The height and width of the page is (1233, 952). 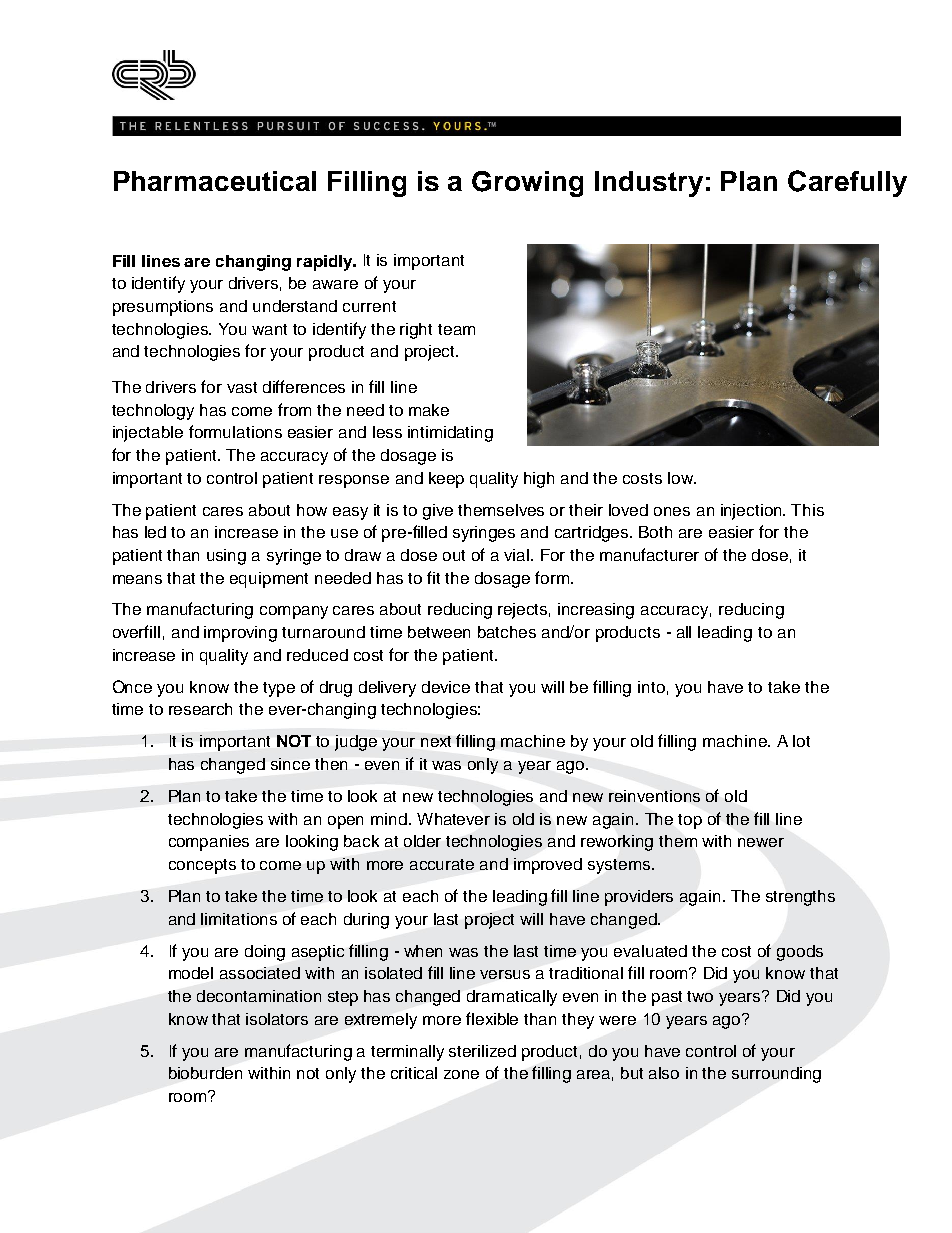 I want to click on decontamination, so click(x=259, y=996).
